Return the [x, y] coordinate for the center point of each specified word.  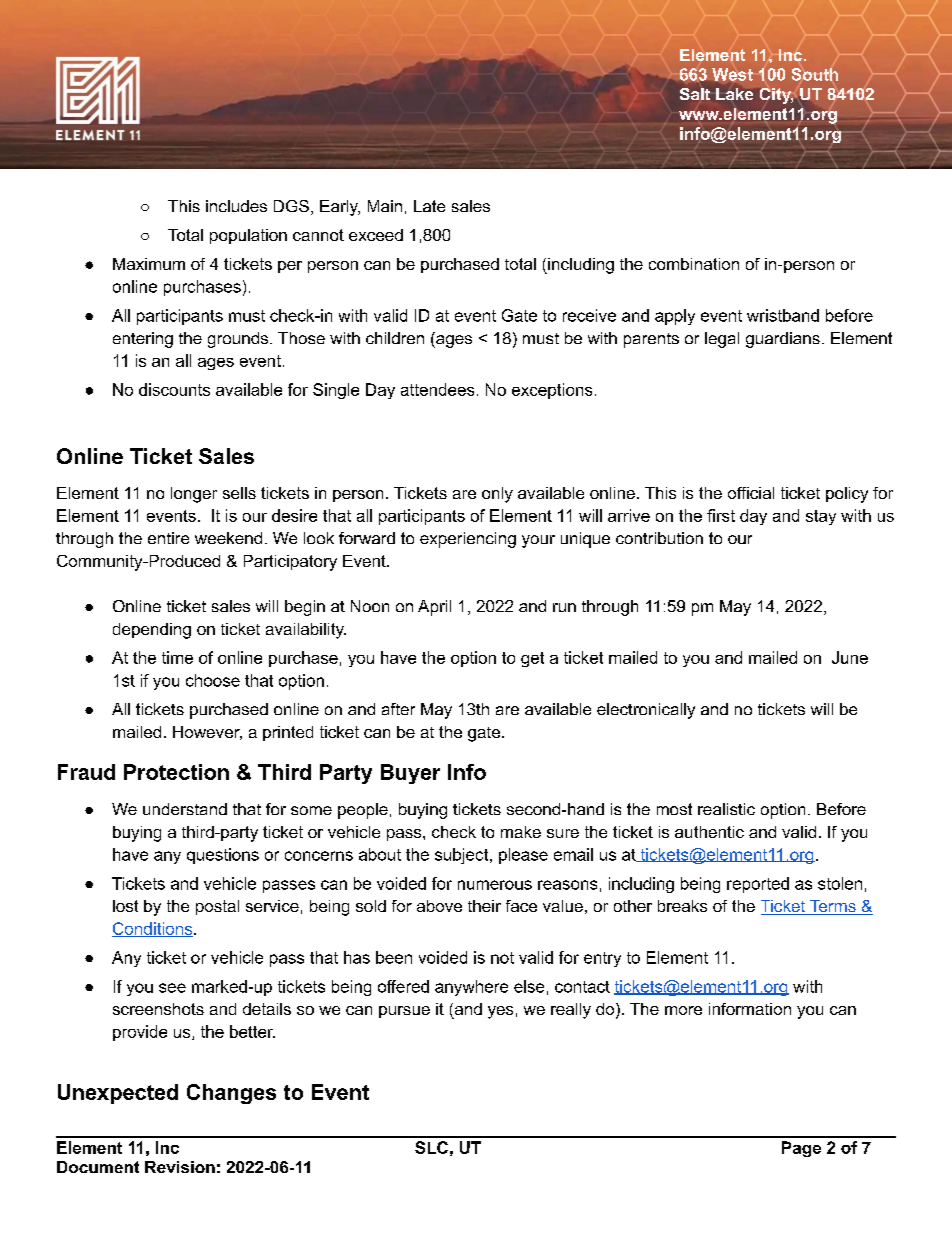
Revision [180, 1167]
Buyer [410, 774]
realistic [726, 809]
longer [194, 495]
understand [185, 809]
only [497, 495]
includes [236, 206]
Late [429, 206]
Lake [734, 94]
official [751, 493]
